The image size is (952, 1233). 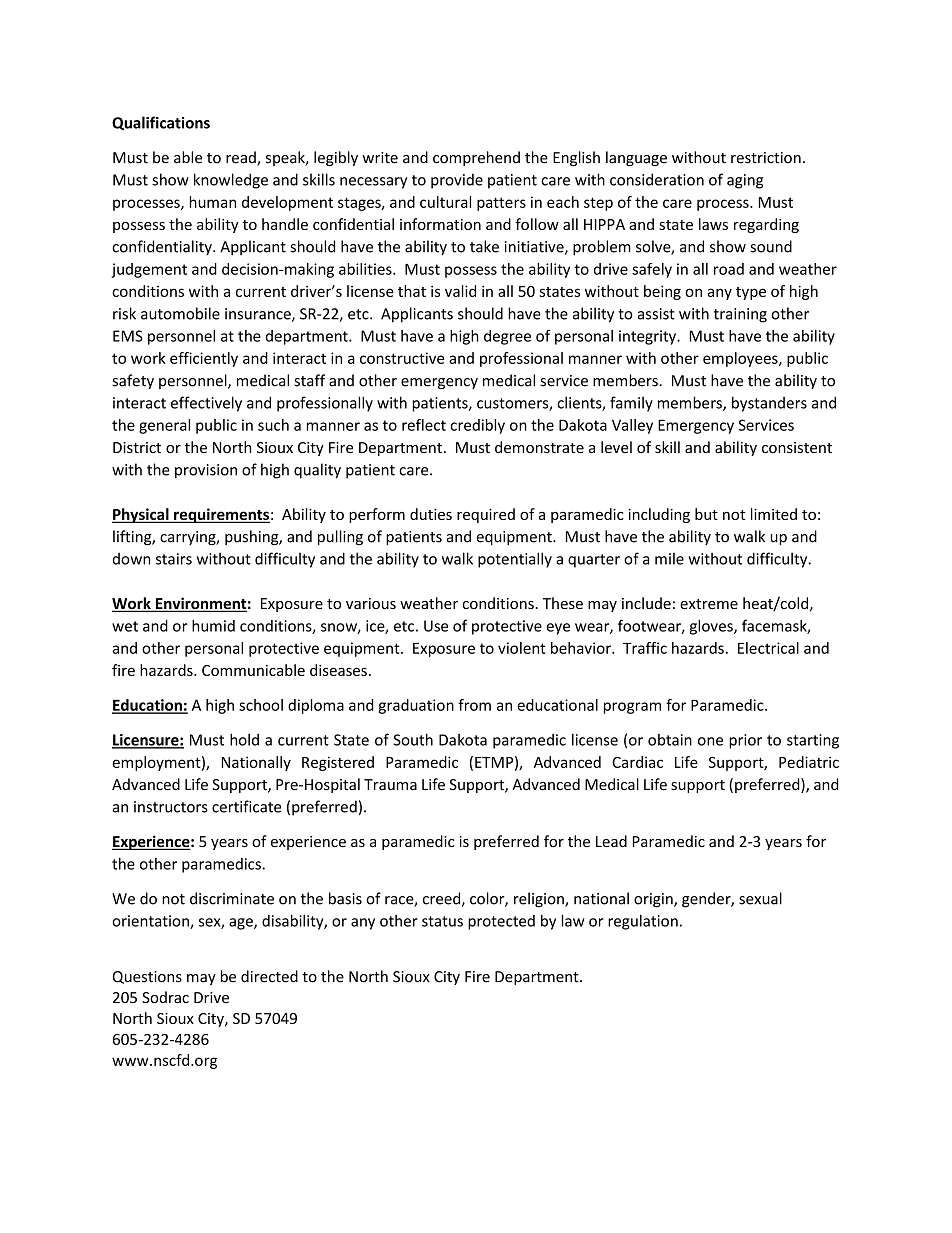 What do you see at coordinates (477, 426) in the page?
I see `credibly` at bounding box center [477, 426].
